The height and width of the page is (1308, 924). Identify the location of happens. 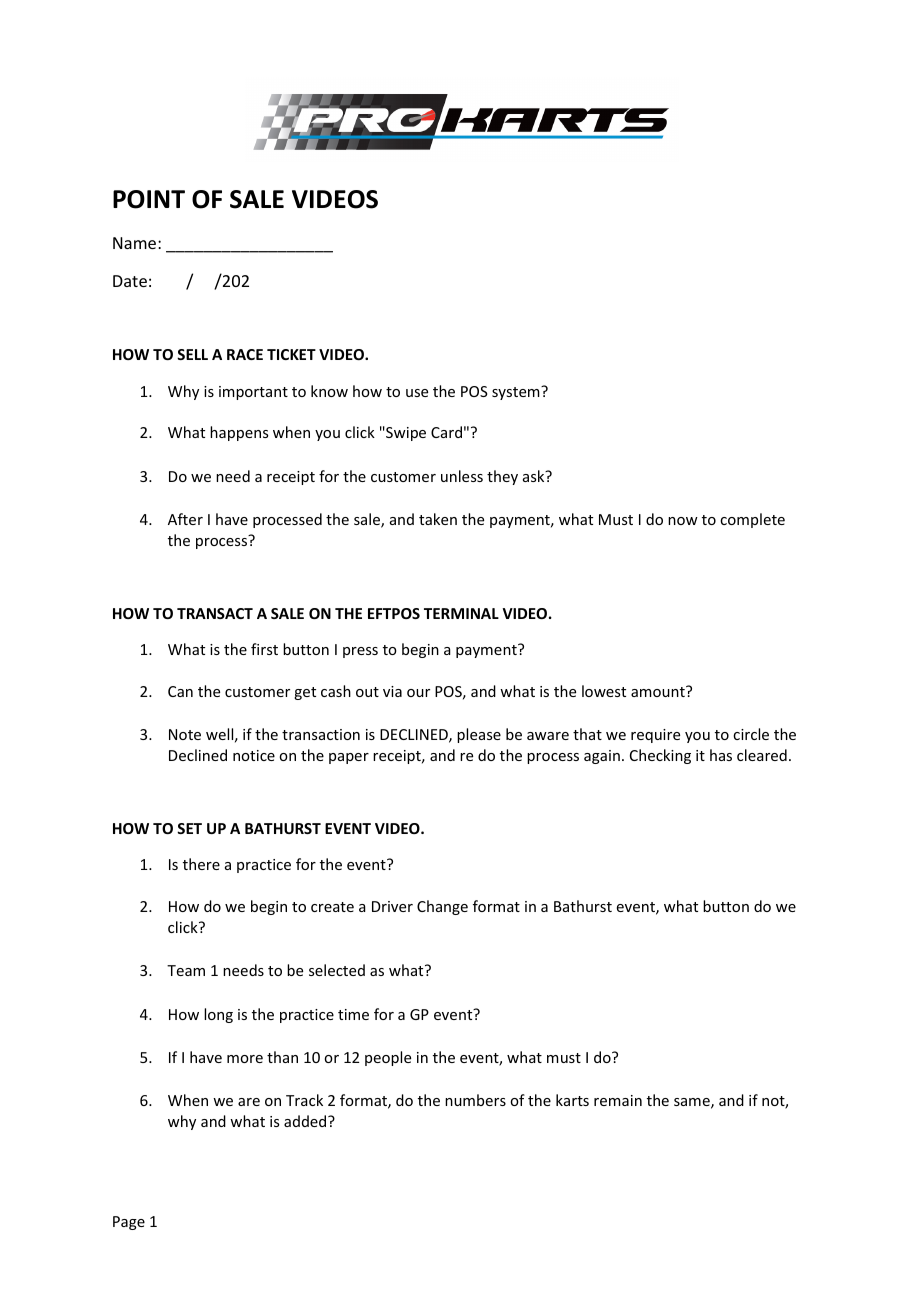
(239, 433).
